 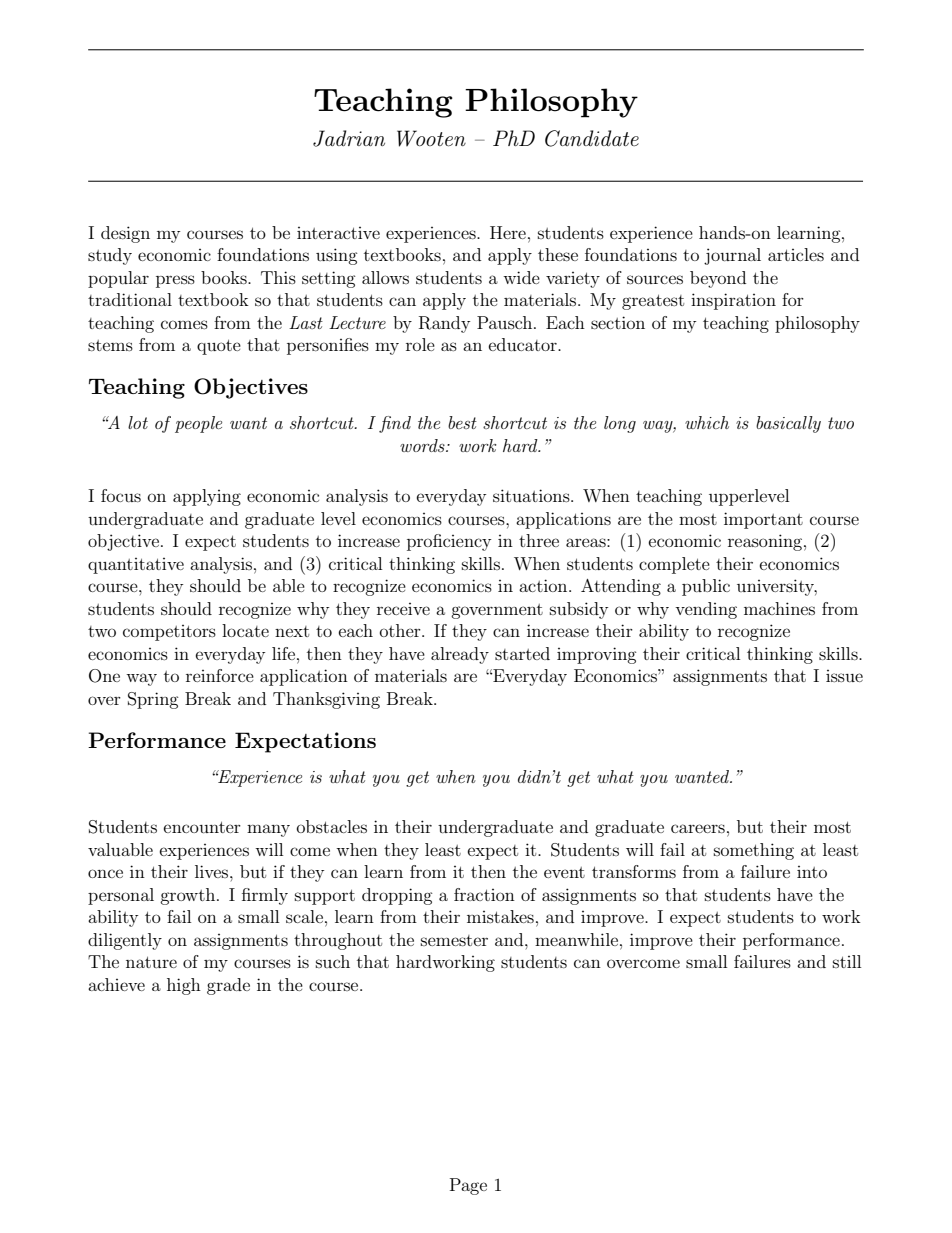 What do you see at coordinates (431, 138) in the screenshot?
I see `Wooten` at bounding box center [431, 138].
